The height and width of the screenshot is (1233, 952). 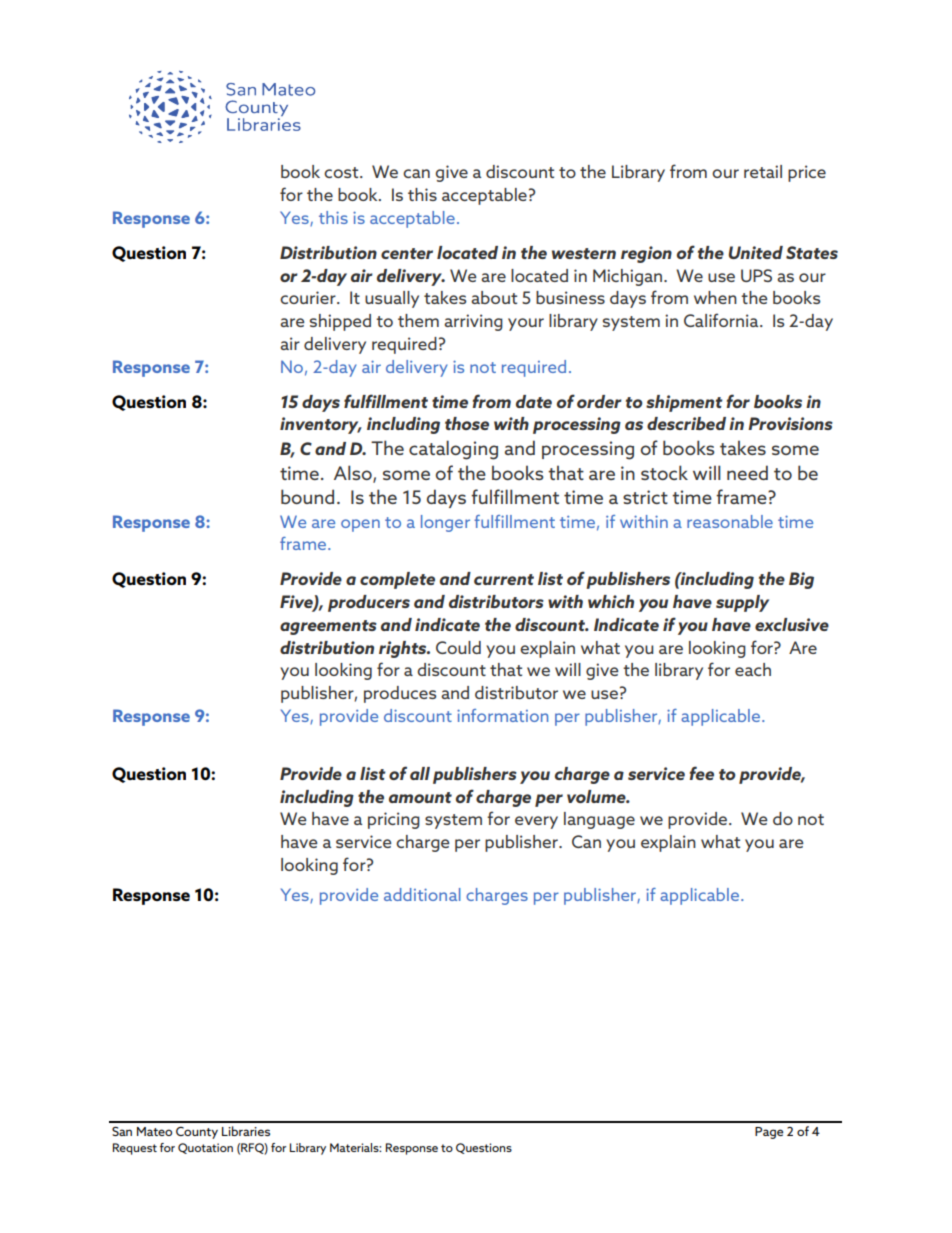 What do you see at coordinates (197, 1133) in the screenshot?
I see `County` at bounding box center [197, 1133].
